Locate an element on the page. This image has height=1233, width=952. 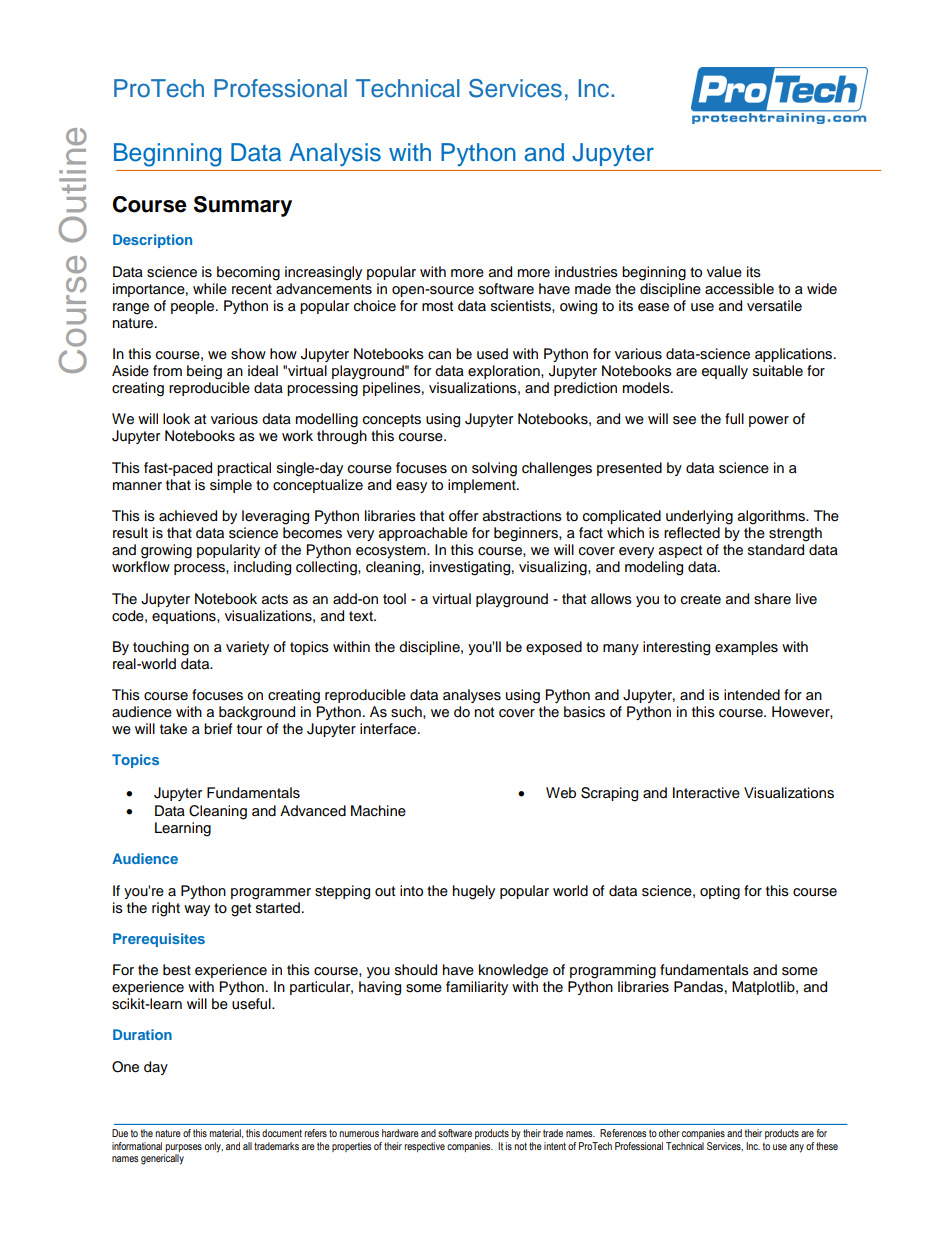
way is located at coordinates (197, 910).
